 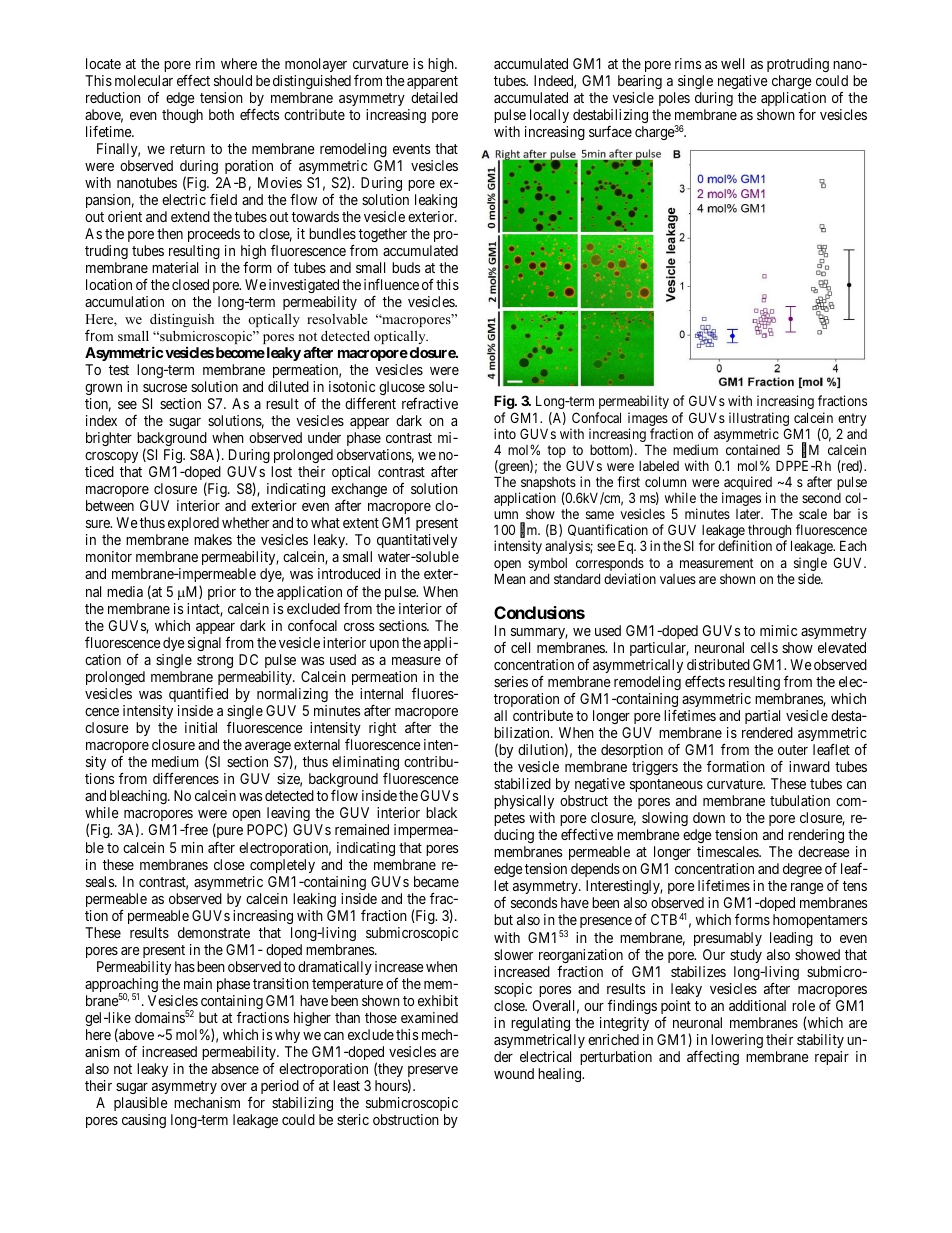 I want to click on well, so click(x=732, y=63).
